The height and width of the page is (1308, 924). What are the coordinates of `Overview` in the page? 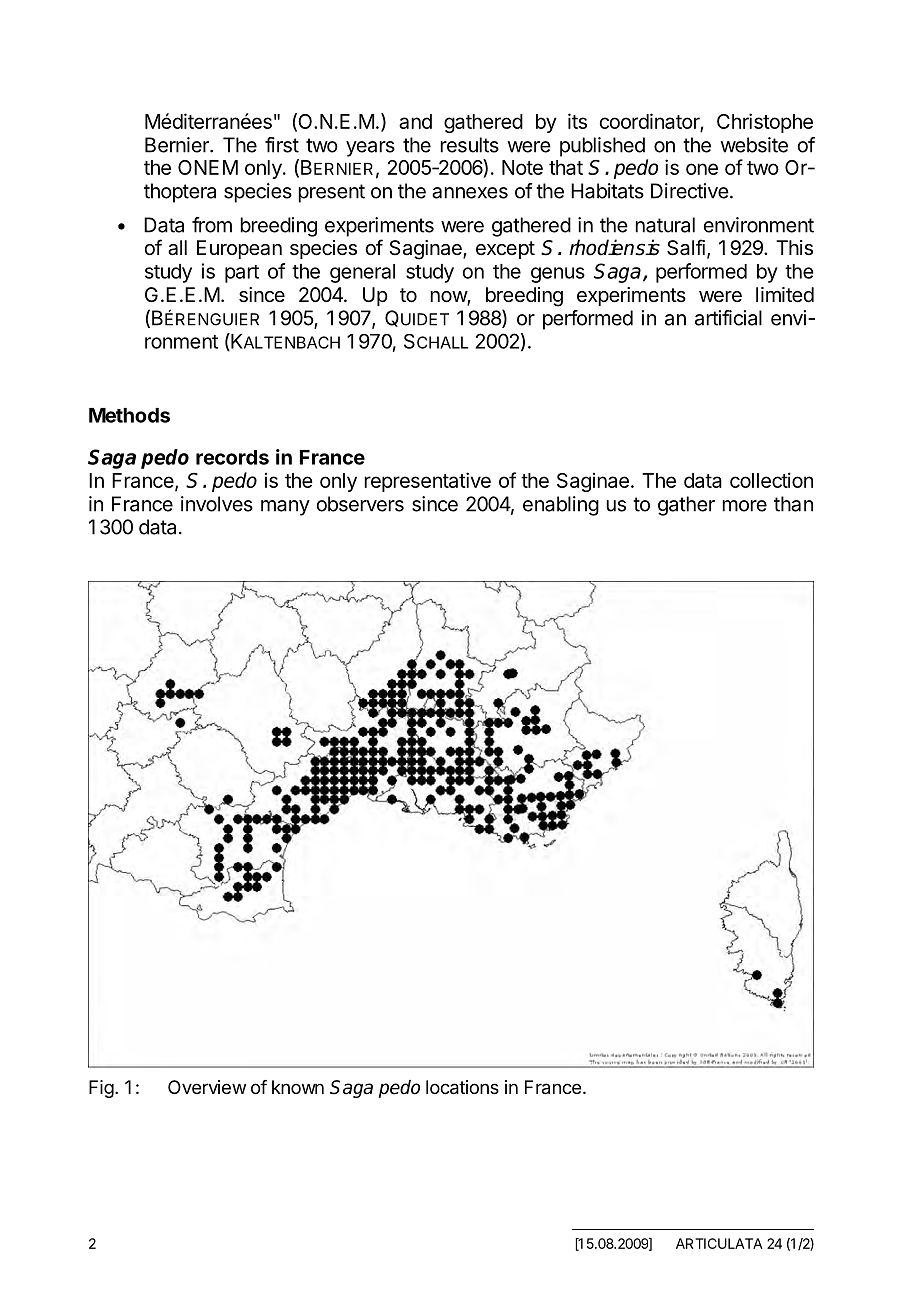 It's located at (207, 1087).
